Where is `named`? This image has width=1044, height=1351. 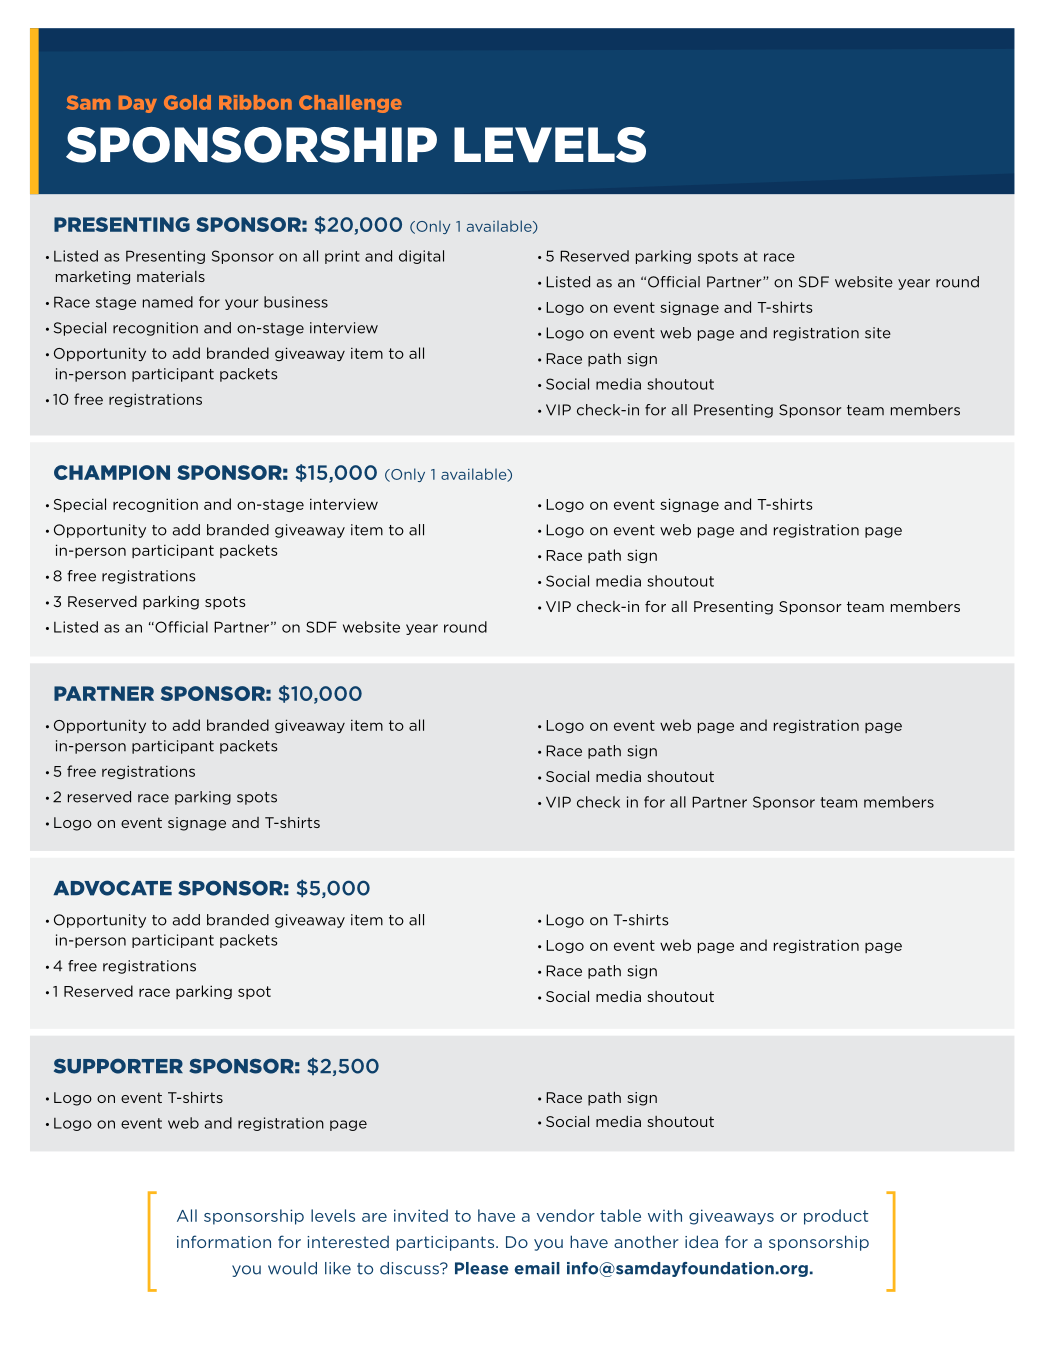
named is located at coordinates (168, 302).
